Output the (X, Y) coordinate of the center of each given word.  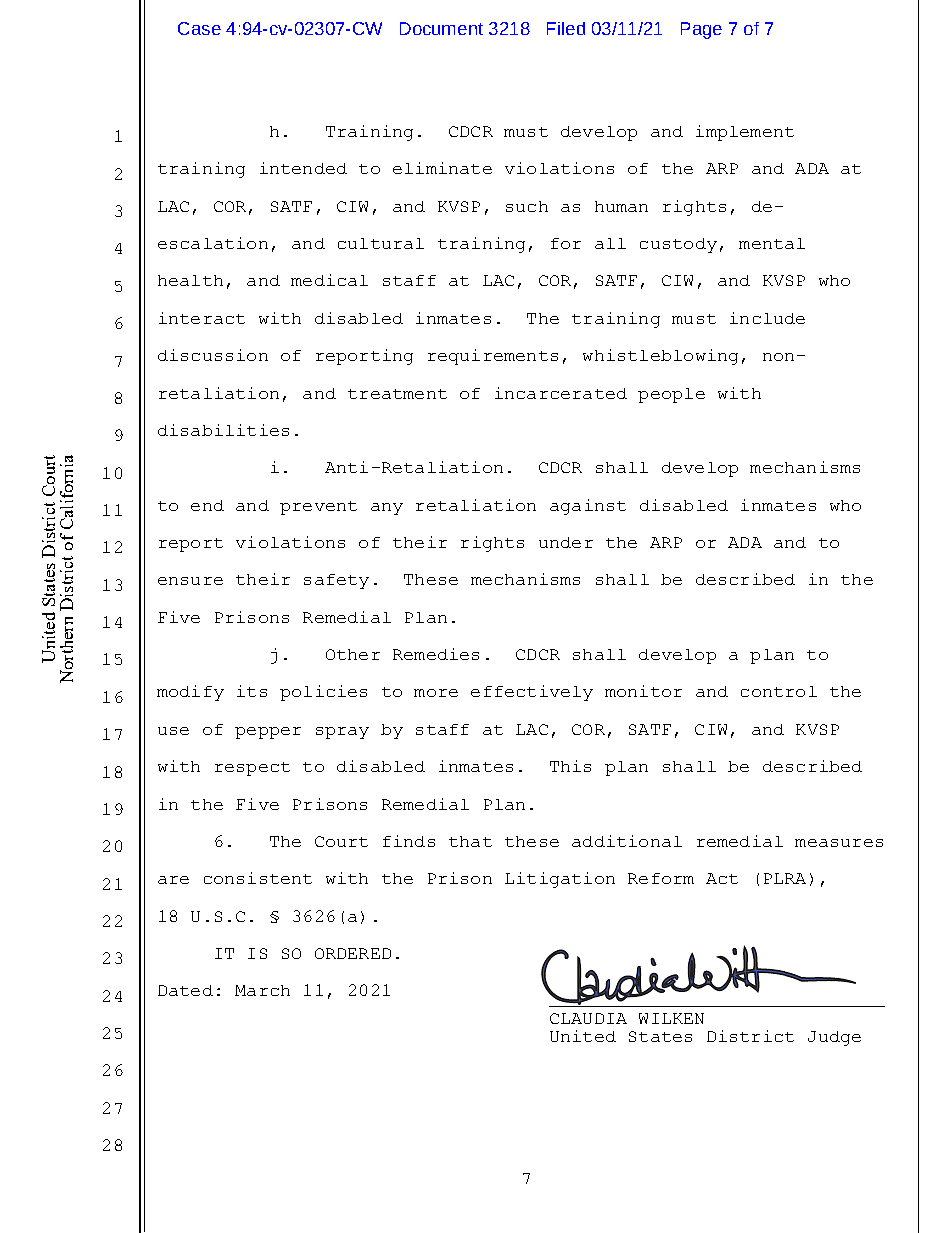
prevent (318, 508)
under (566, 542)
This (570, 766)
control (779, 691)
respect (252, 769)
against (588, 507)
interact (202, 318)
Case (199, 28)
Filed (566, 28)
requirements (493, 357)
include (767, 318)
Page (701, 30)
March (262, 990)
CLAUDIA (588, 1018)
